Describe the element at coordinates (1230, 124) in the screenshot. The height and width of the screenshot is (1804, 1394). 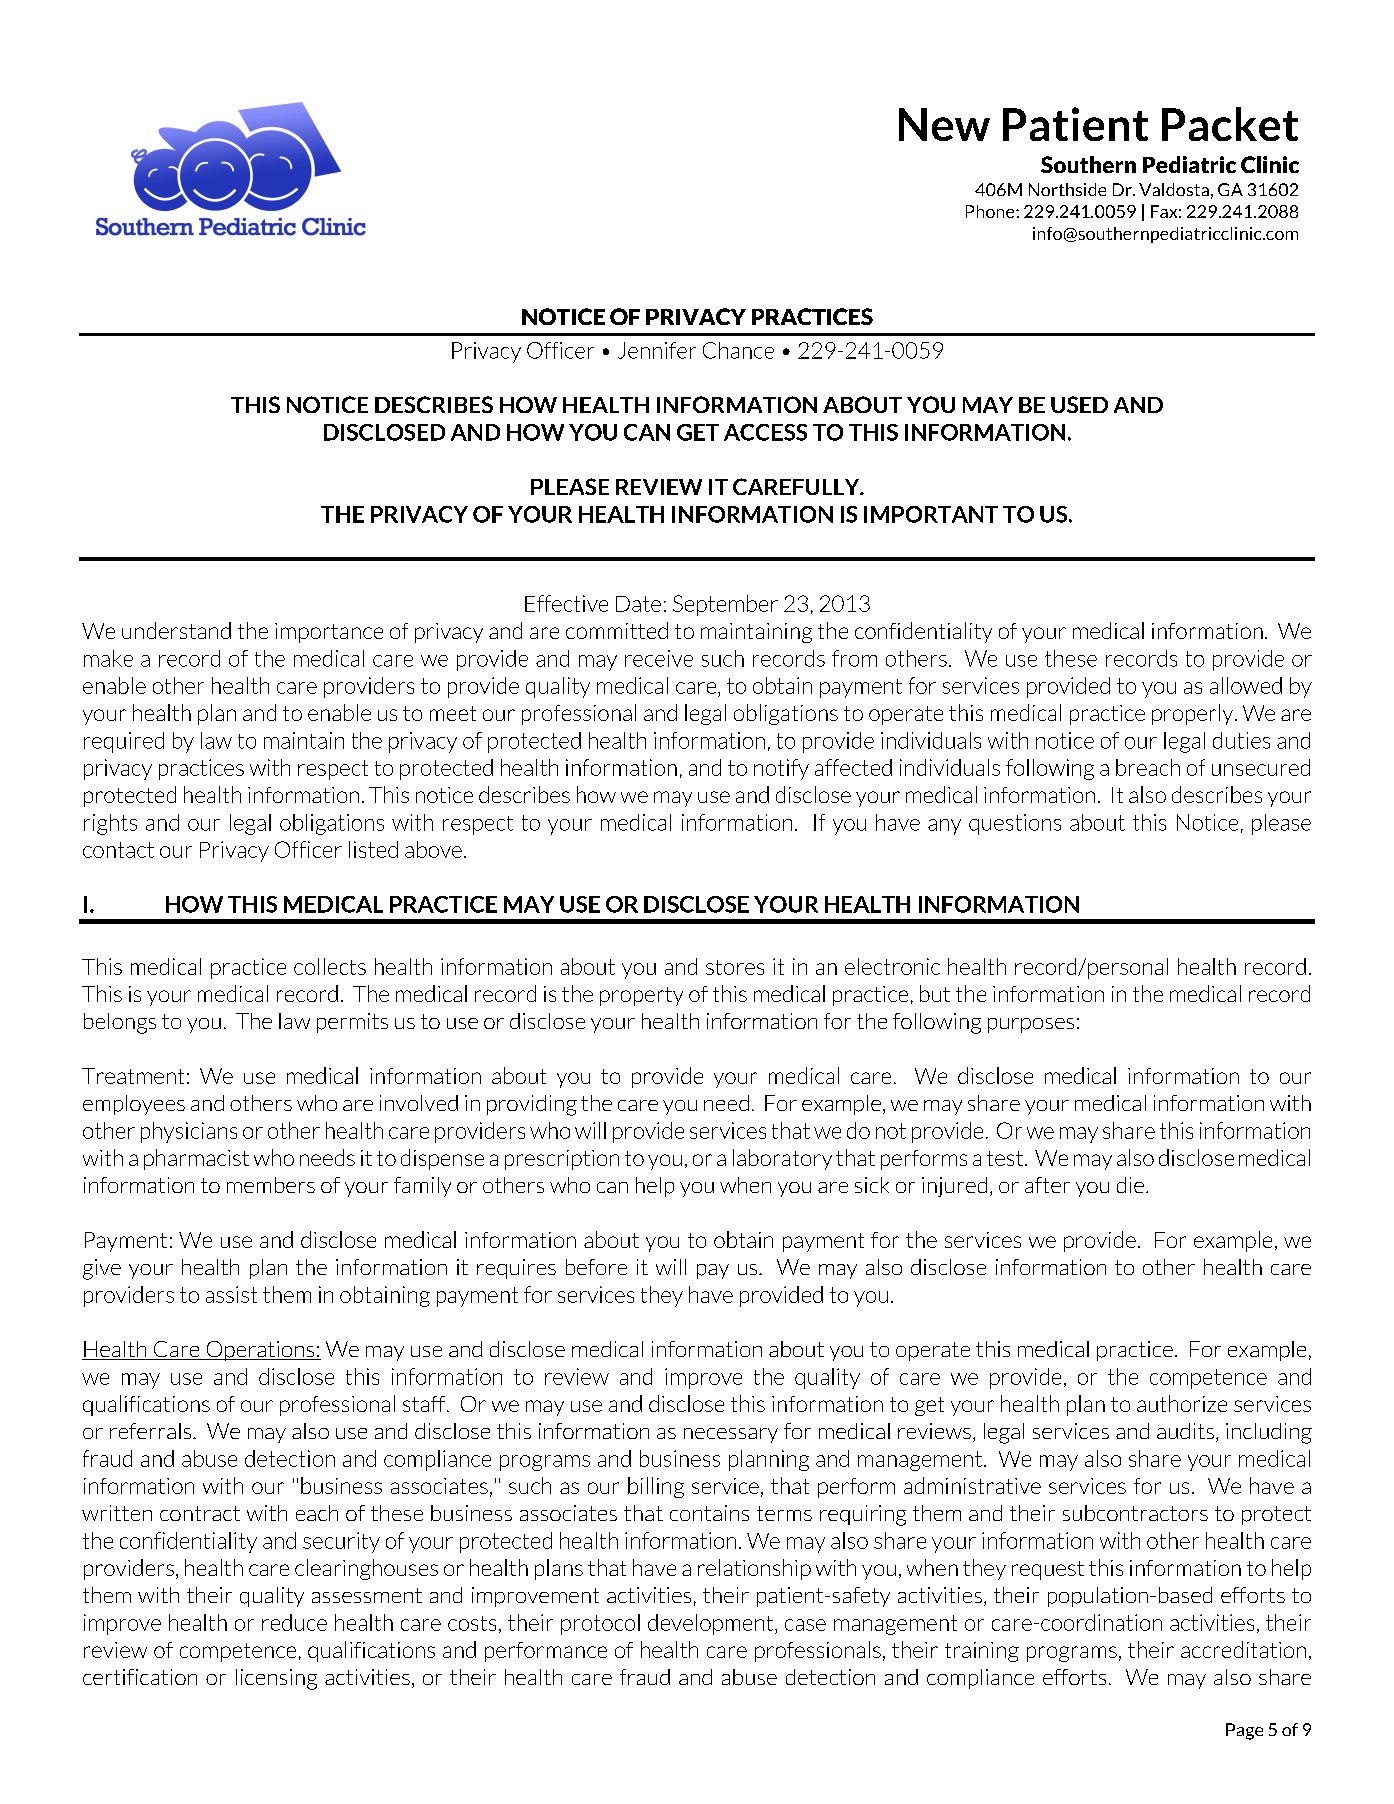
I see `Packet` at that location.
